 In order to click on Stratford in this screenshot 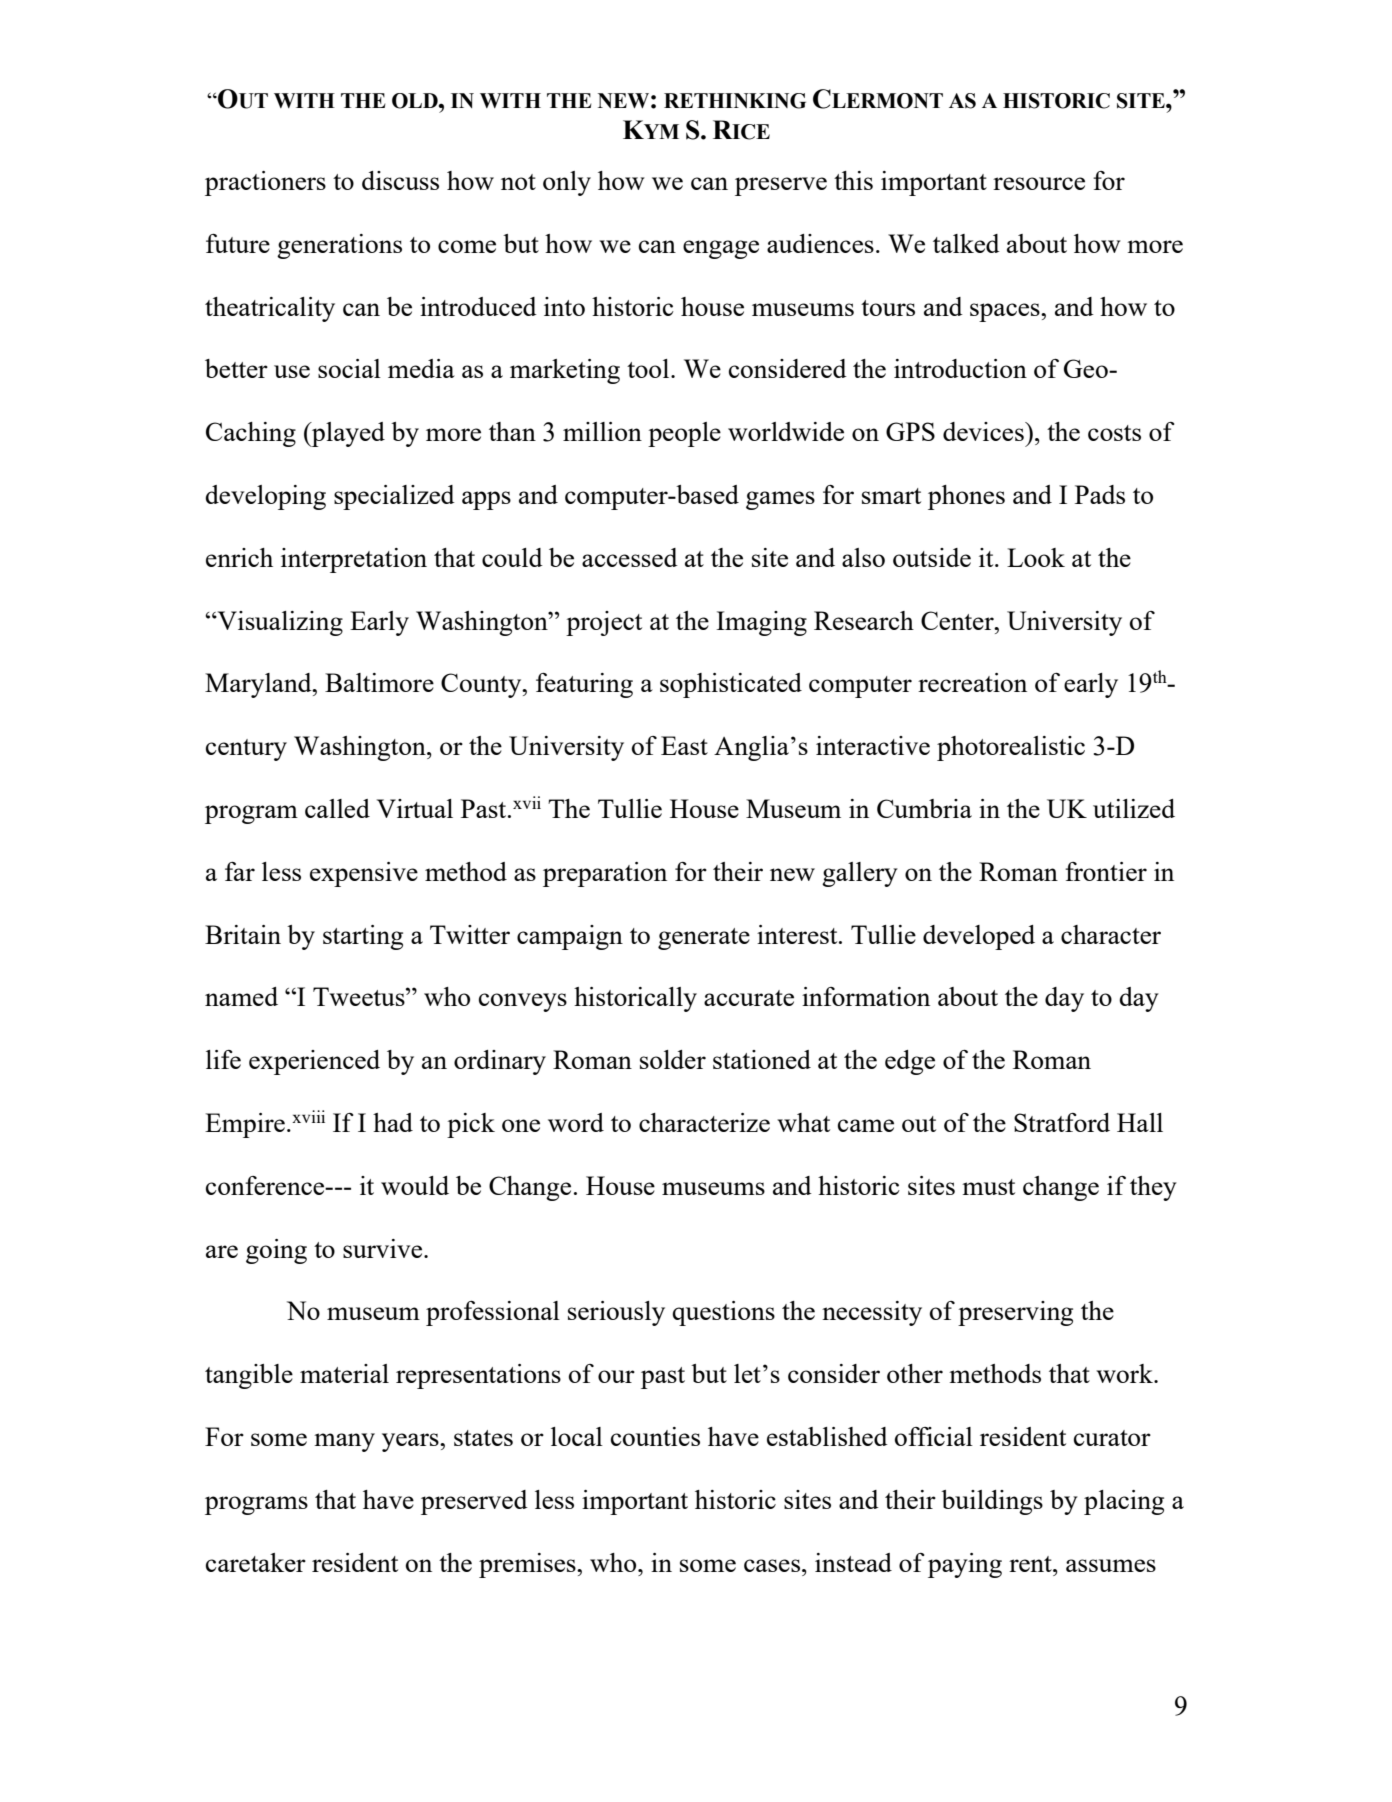, I will do `click(1062, 1122)`.
